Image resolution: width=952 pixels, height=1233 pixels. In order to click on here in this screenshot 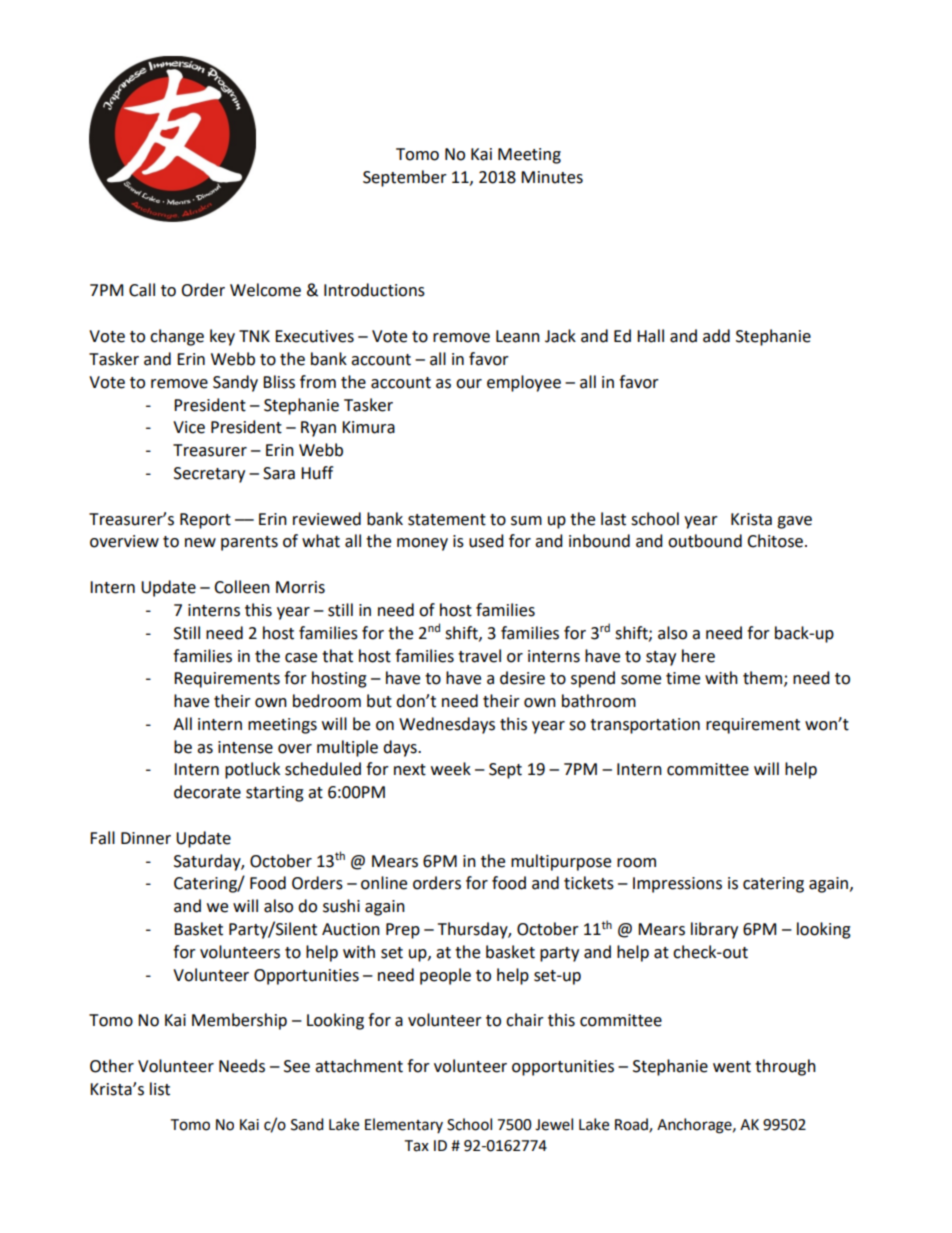, I will do `click(698, 656)`.
